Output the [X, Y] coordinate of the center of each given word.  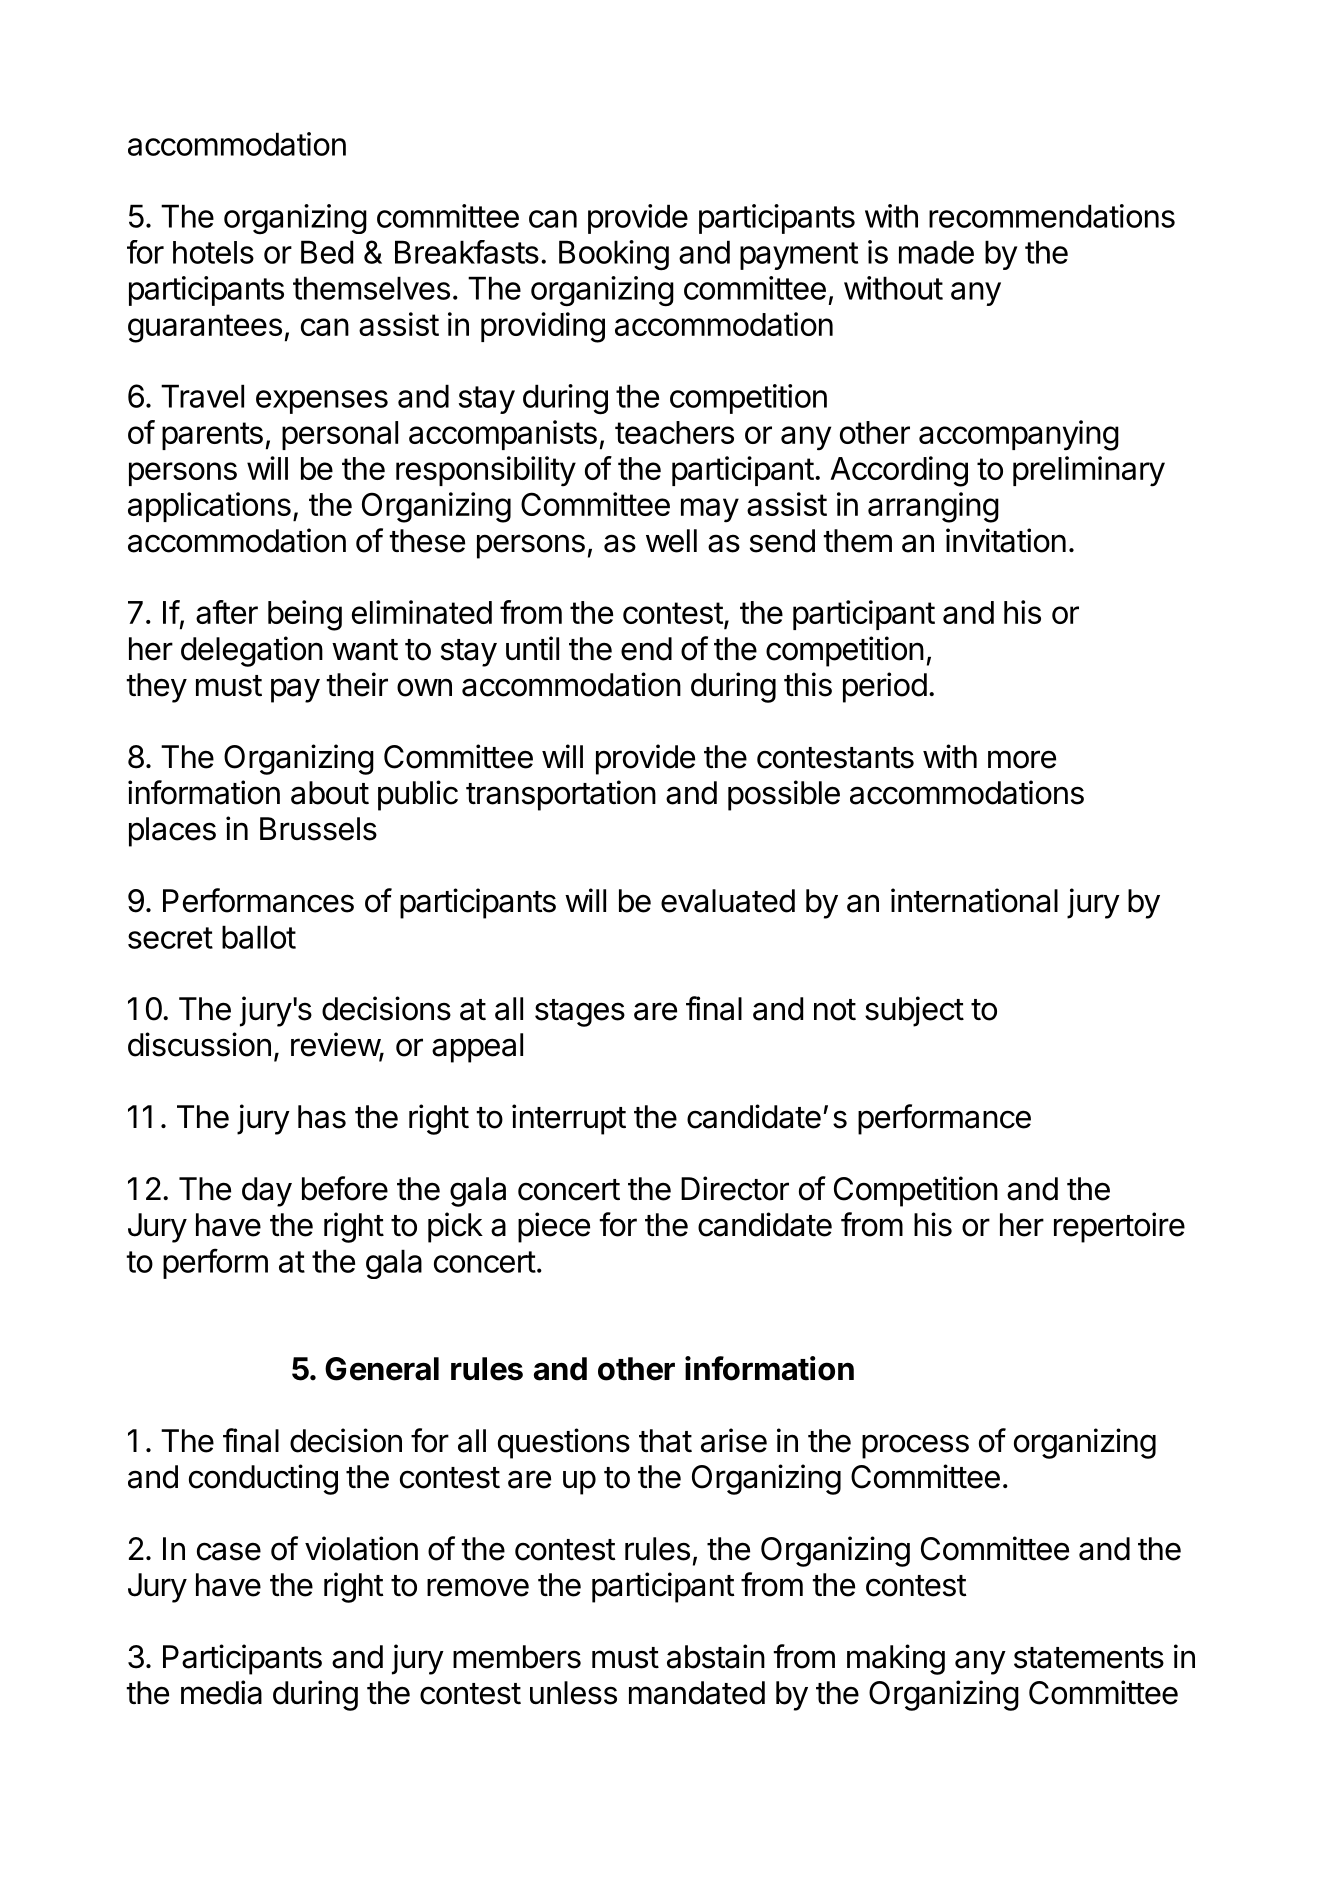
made [936, 252]
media [221, 1692]
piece [554, 1227]
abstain [716, 1656]
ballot [259, 937]
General [382, 1369]
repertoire [1119, 1227]
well [671, 541]
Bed [327, 252]
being [305, 615]
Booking [614, 255]
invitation [1006, 540]
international [974, 900]
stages [580, 1013]
